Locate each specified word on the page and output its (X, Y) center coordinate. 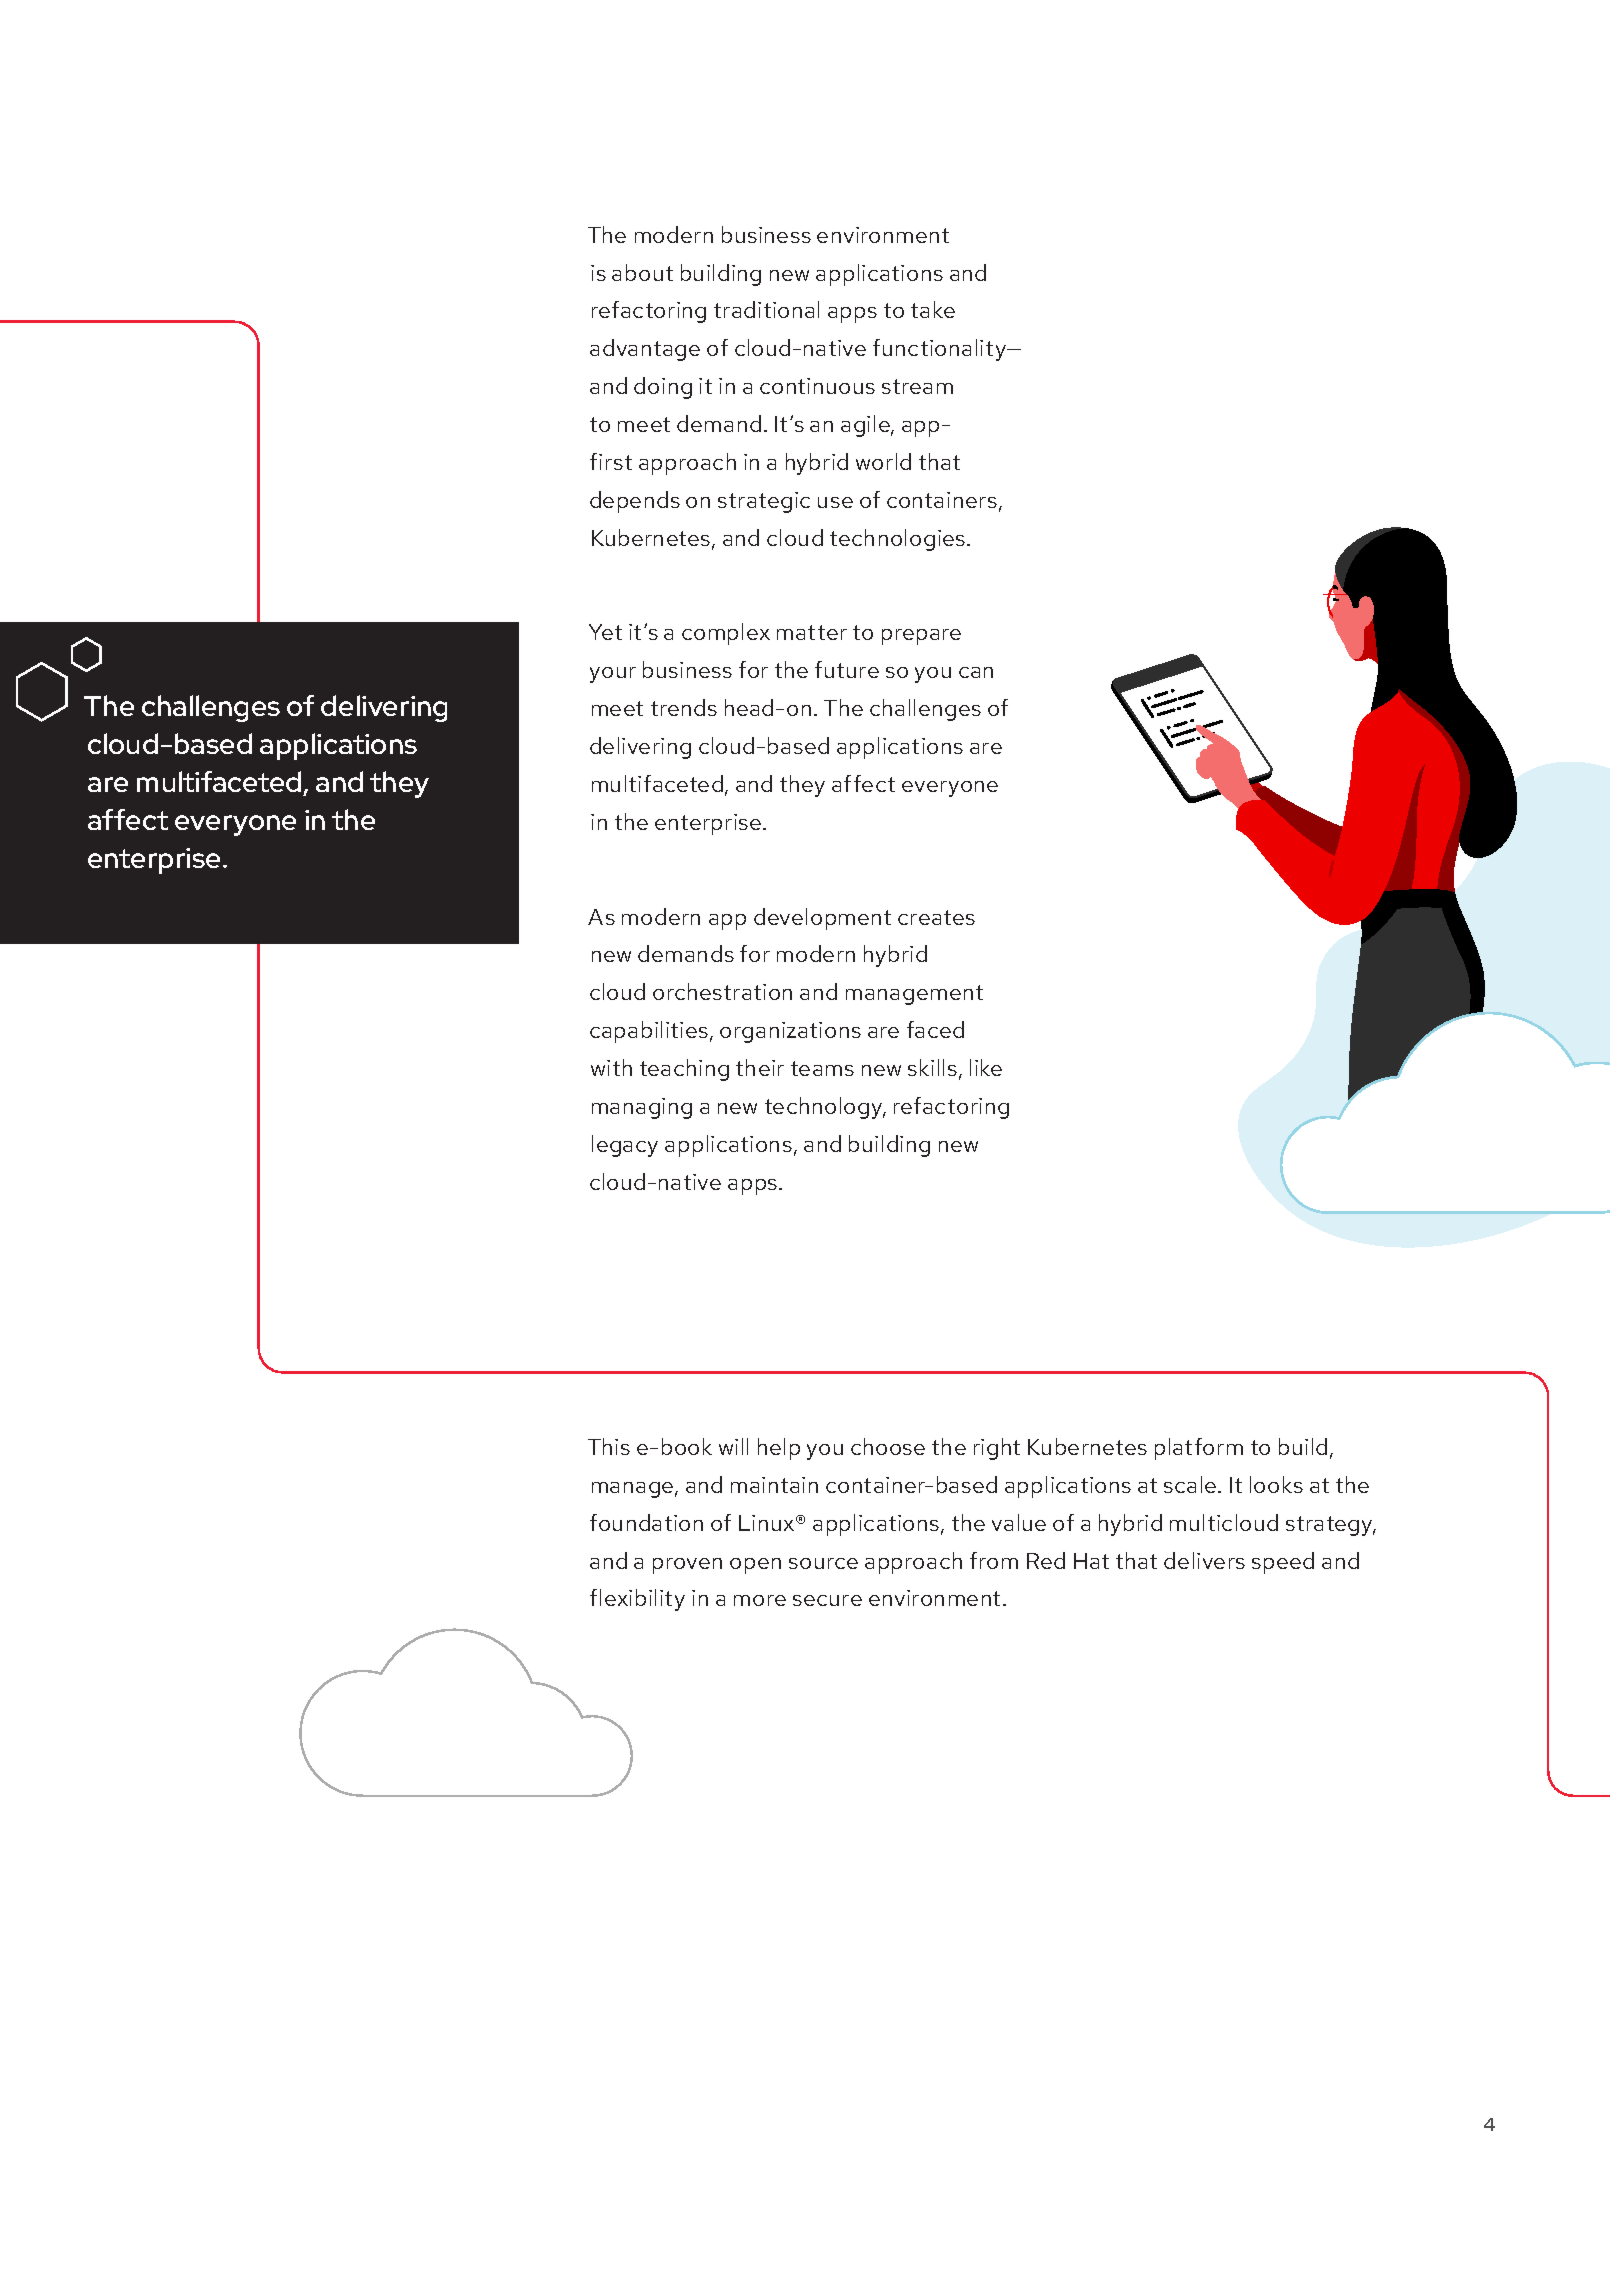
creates (936, 917)
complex (726, 634)
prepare (921, 637)
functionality (941, 350)
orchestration (722, 991)
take (933, 309)
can (976, 672)
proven (687, 1566)
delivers (1204, 1560)
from (994, 1560)
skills (932, 1067)
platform (1199, 1449)
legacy (625, 1146)
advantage (645, 350)
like (986, 1067)
